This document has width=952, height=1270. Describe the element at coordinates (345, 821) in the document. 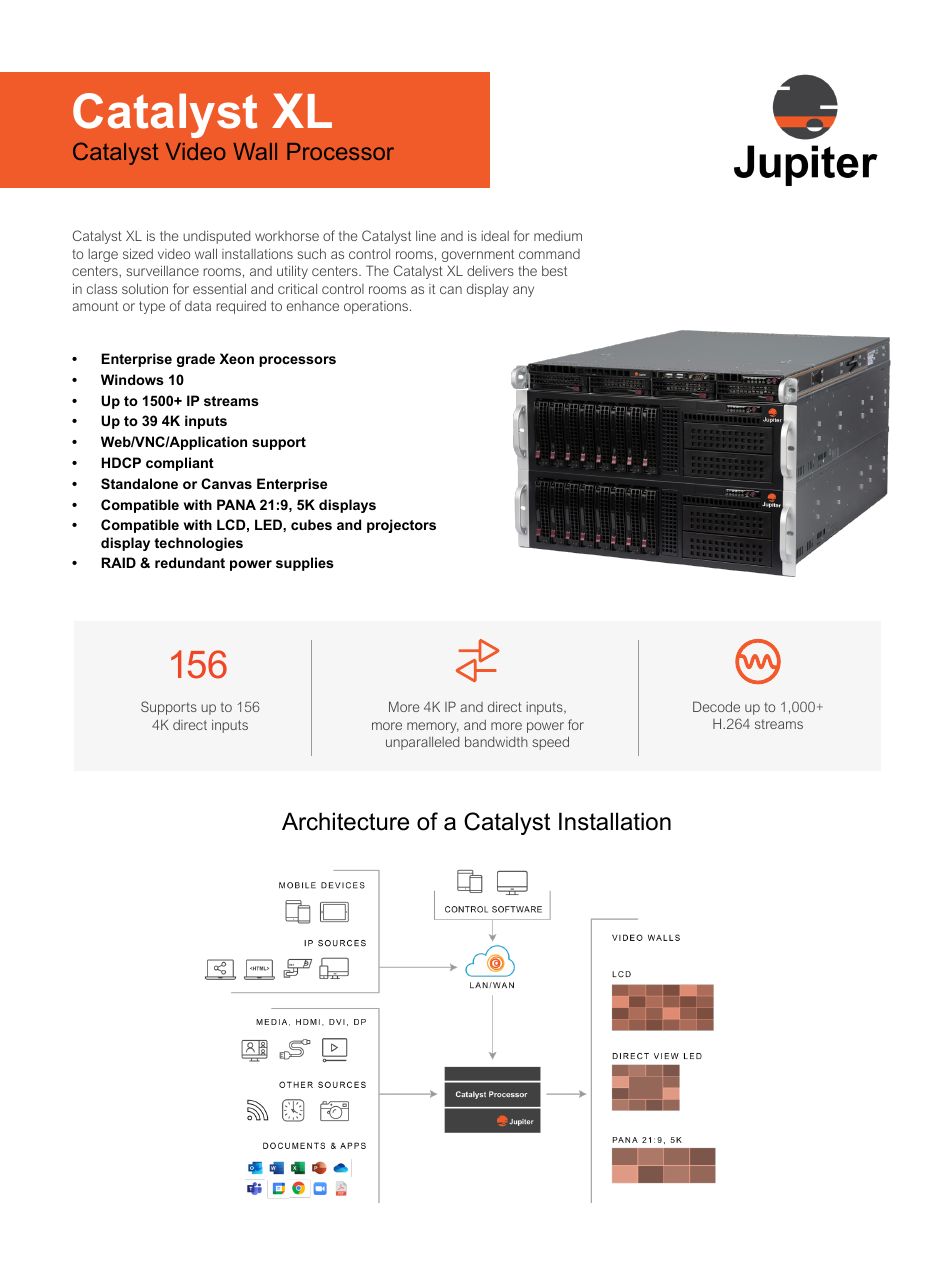

I see `Architecture` at that location.
